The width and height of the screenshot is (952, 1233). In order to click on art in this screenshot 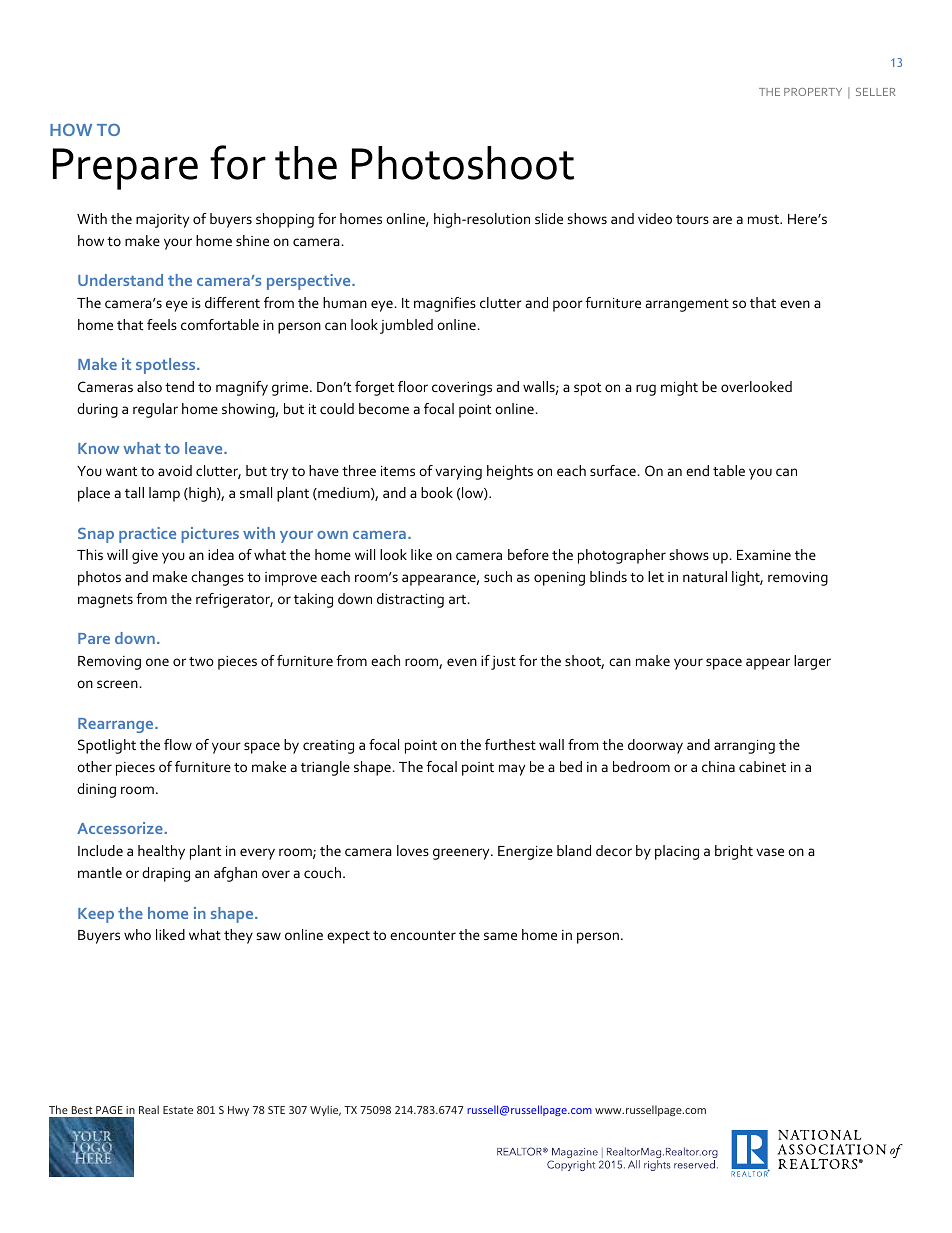, I will do `click(459, 599)`.
